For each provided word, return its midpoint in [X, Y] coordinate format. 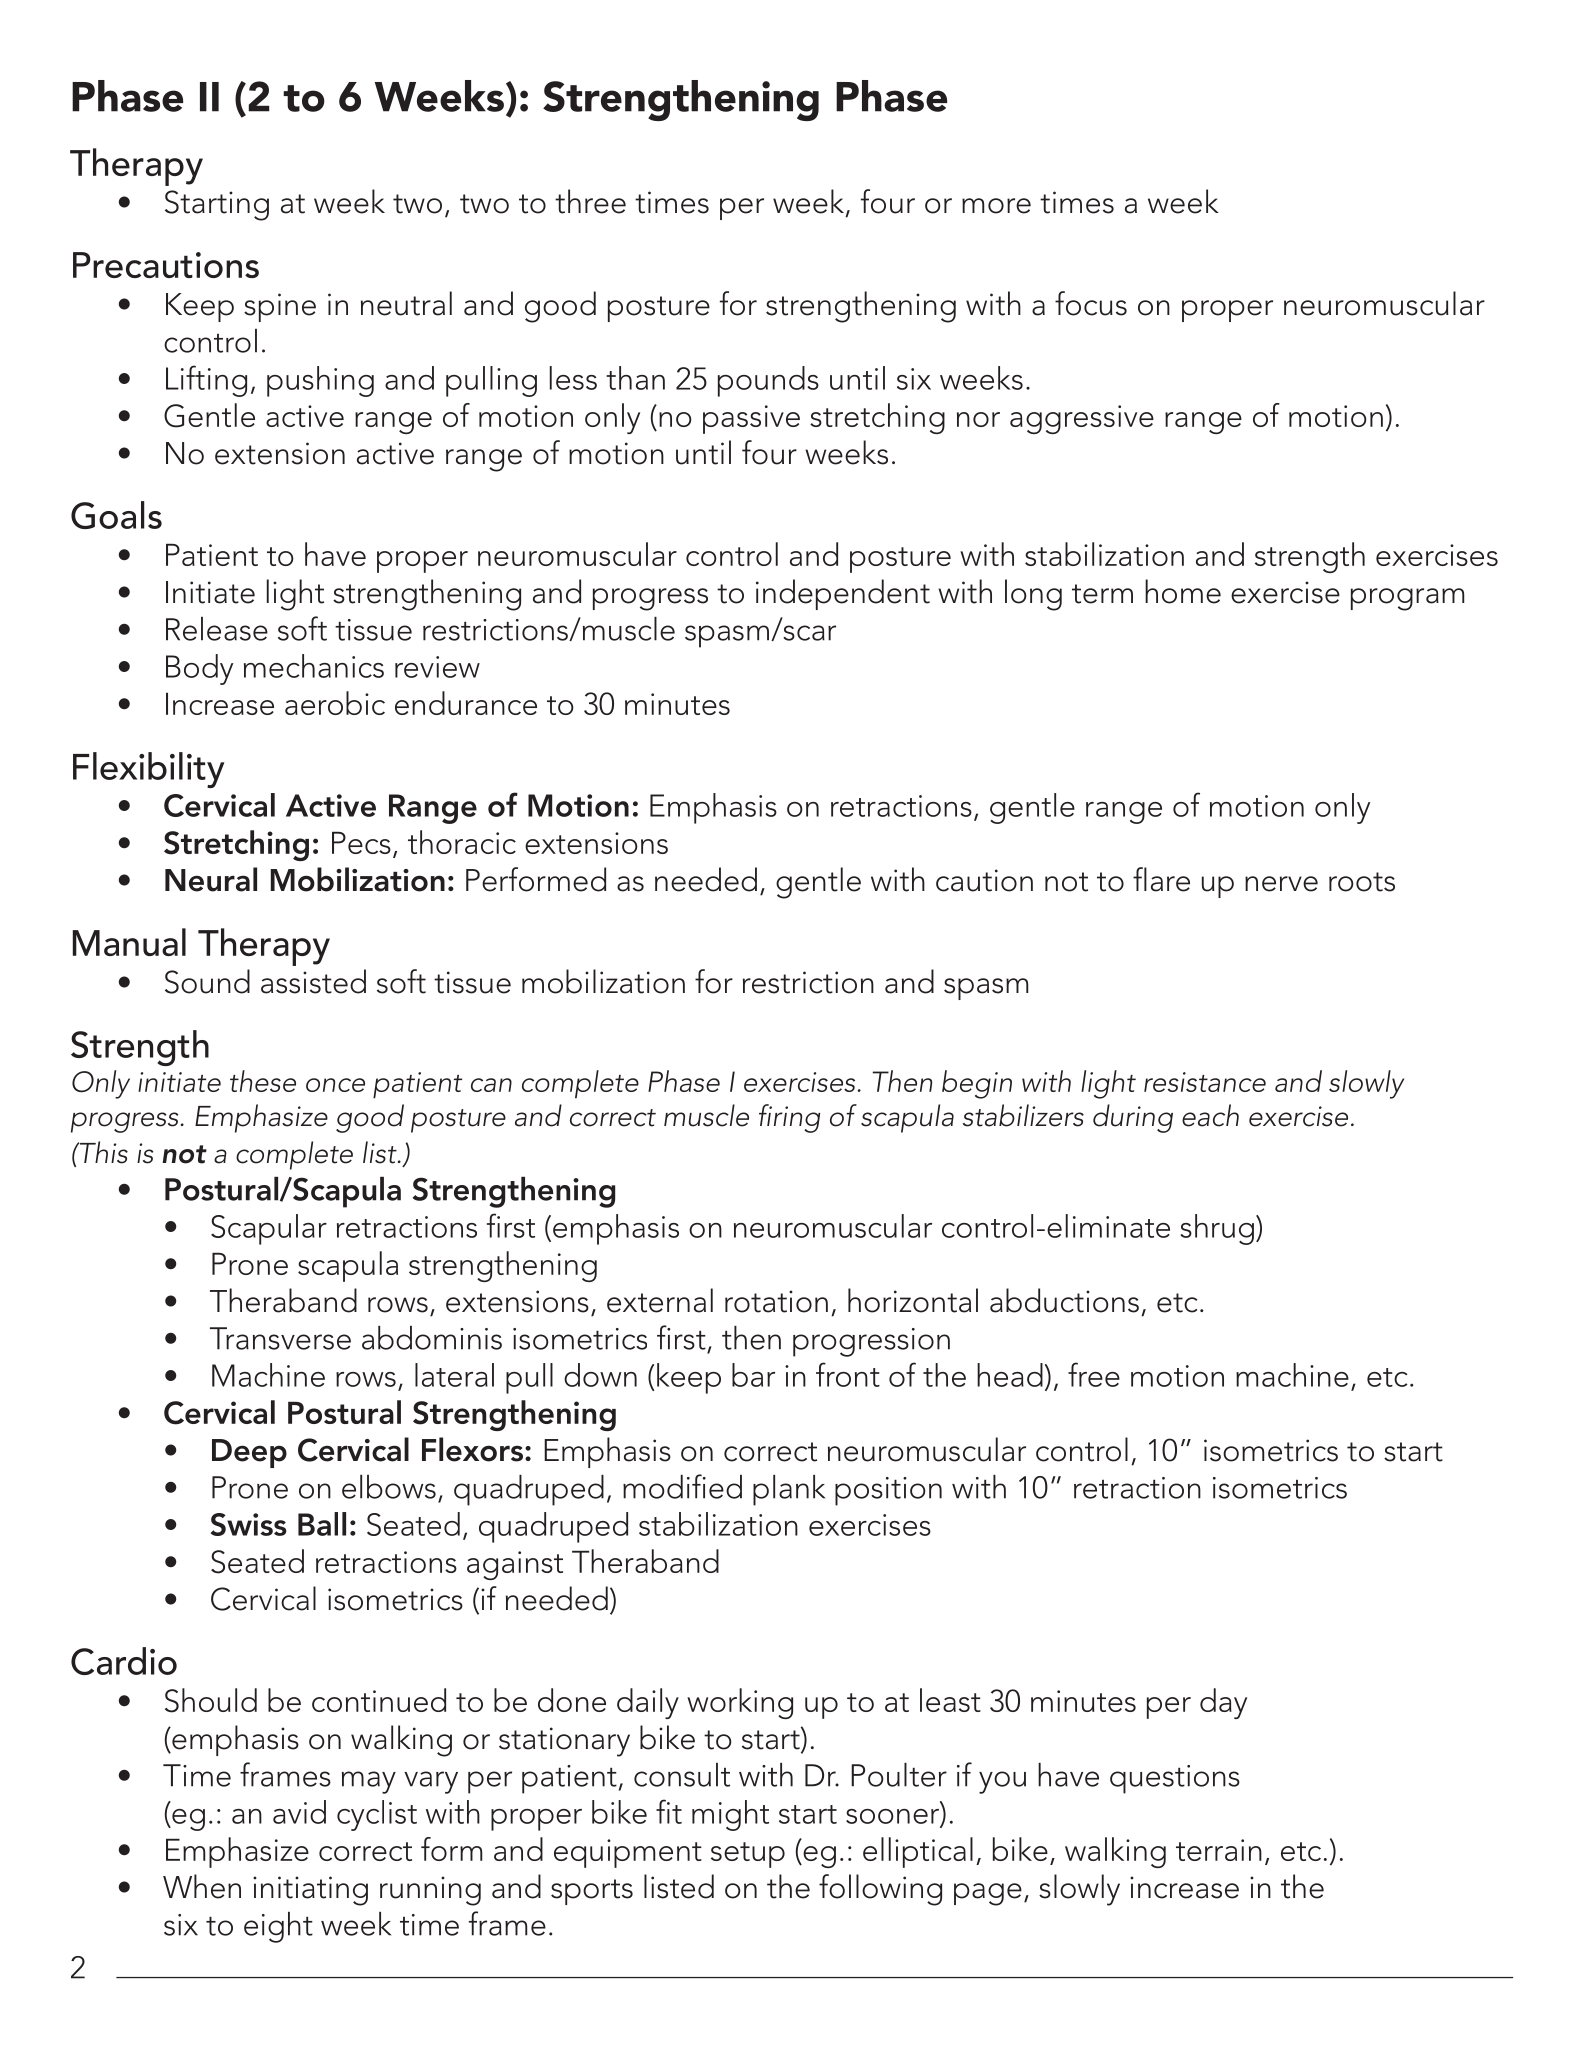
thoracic [462, 842]
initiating [310, 1891]
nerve [1281, 884]
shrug [1217, 1229]
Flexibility [148, 770]
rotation [776, 1301]
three [590, 201]
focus [1091, 303]
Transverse [280, 1338]
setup [748, 1855]
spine [280, 307]
